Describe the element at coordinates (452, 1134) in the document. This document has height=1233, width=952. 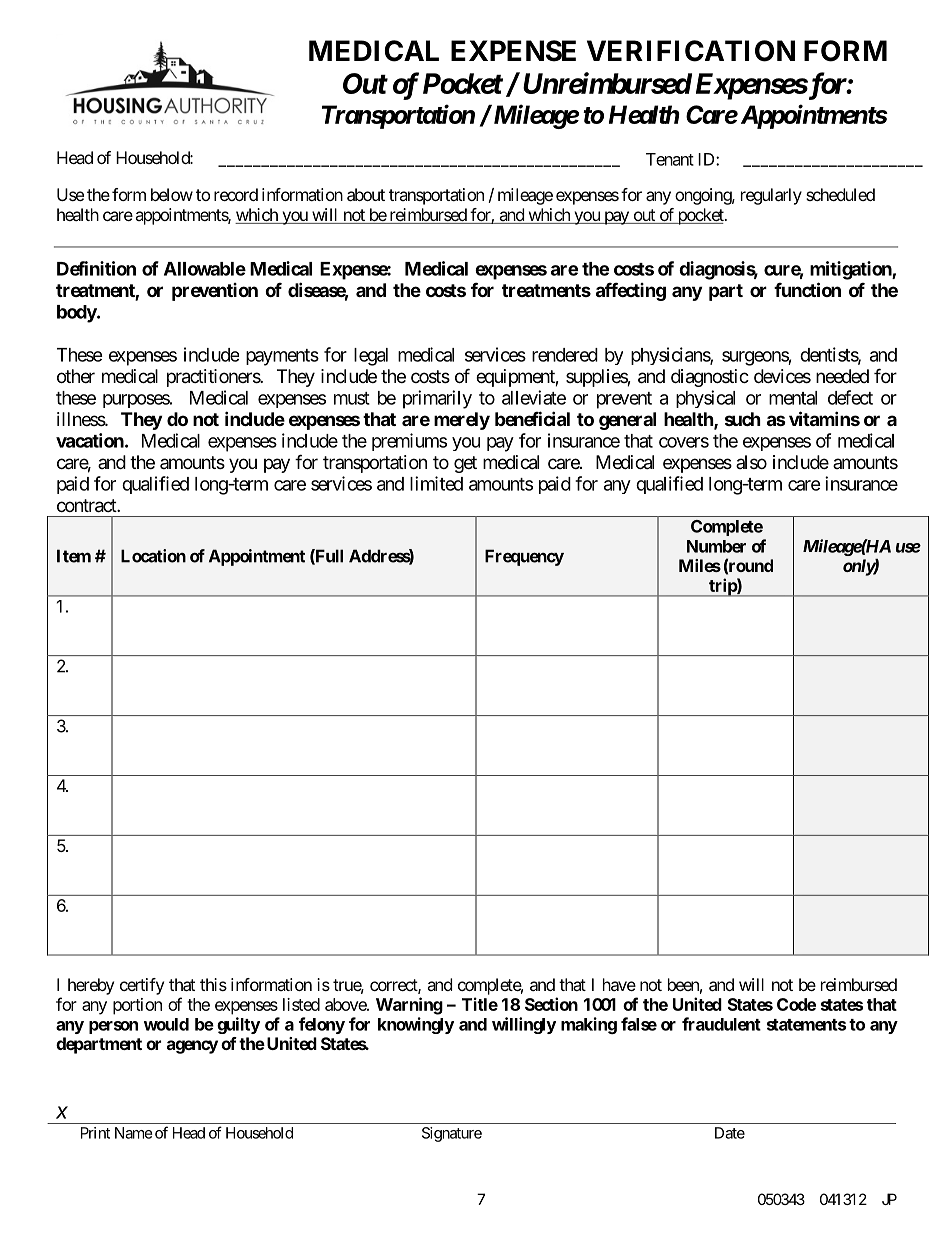
I see `Signature` at that location.
